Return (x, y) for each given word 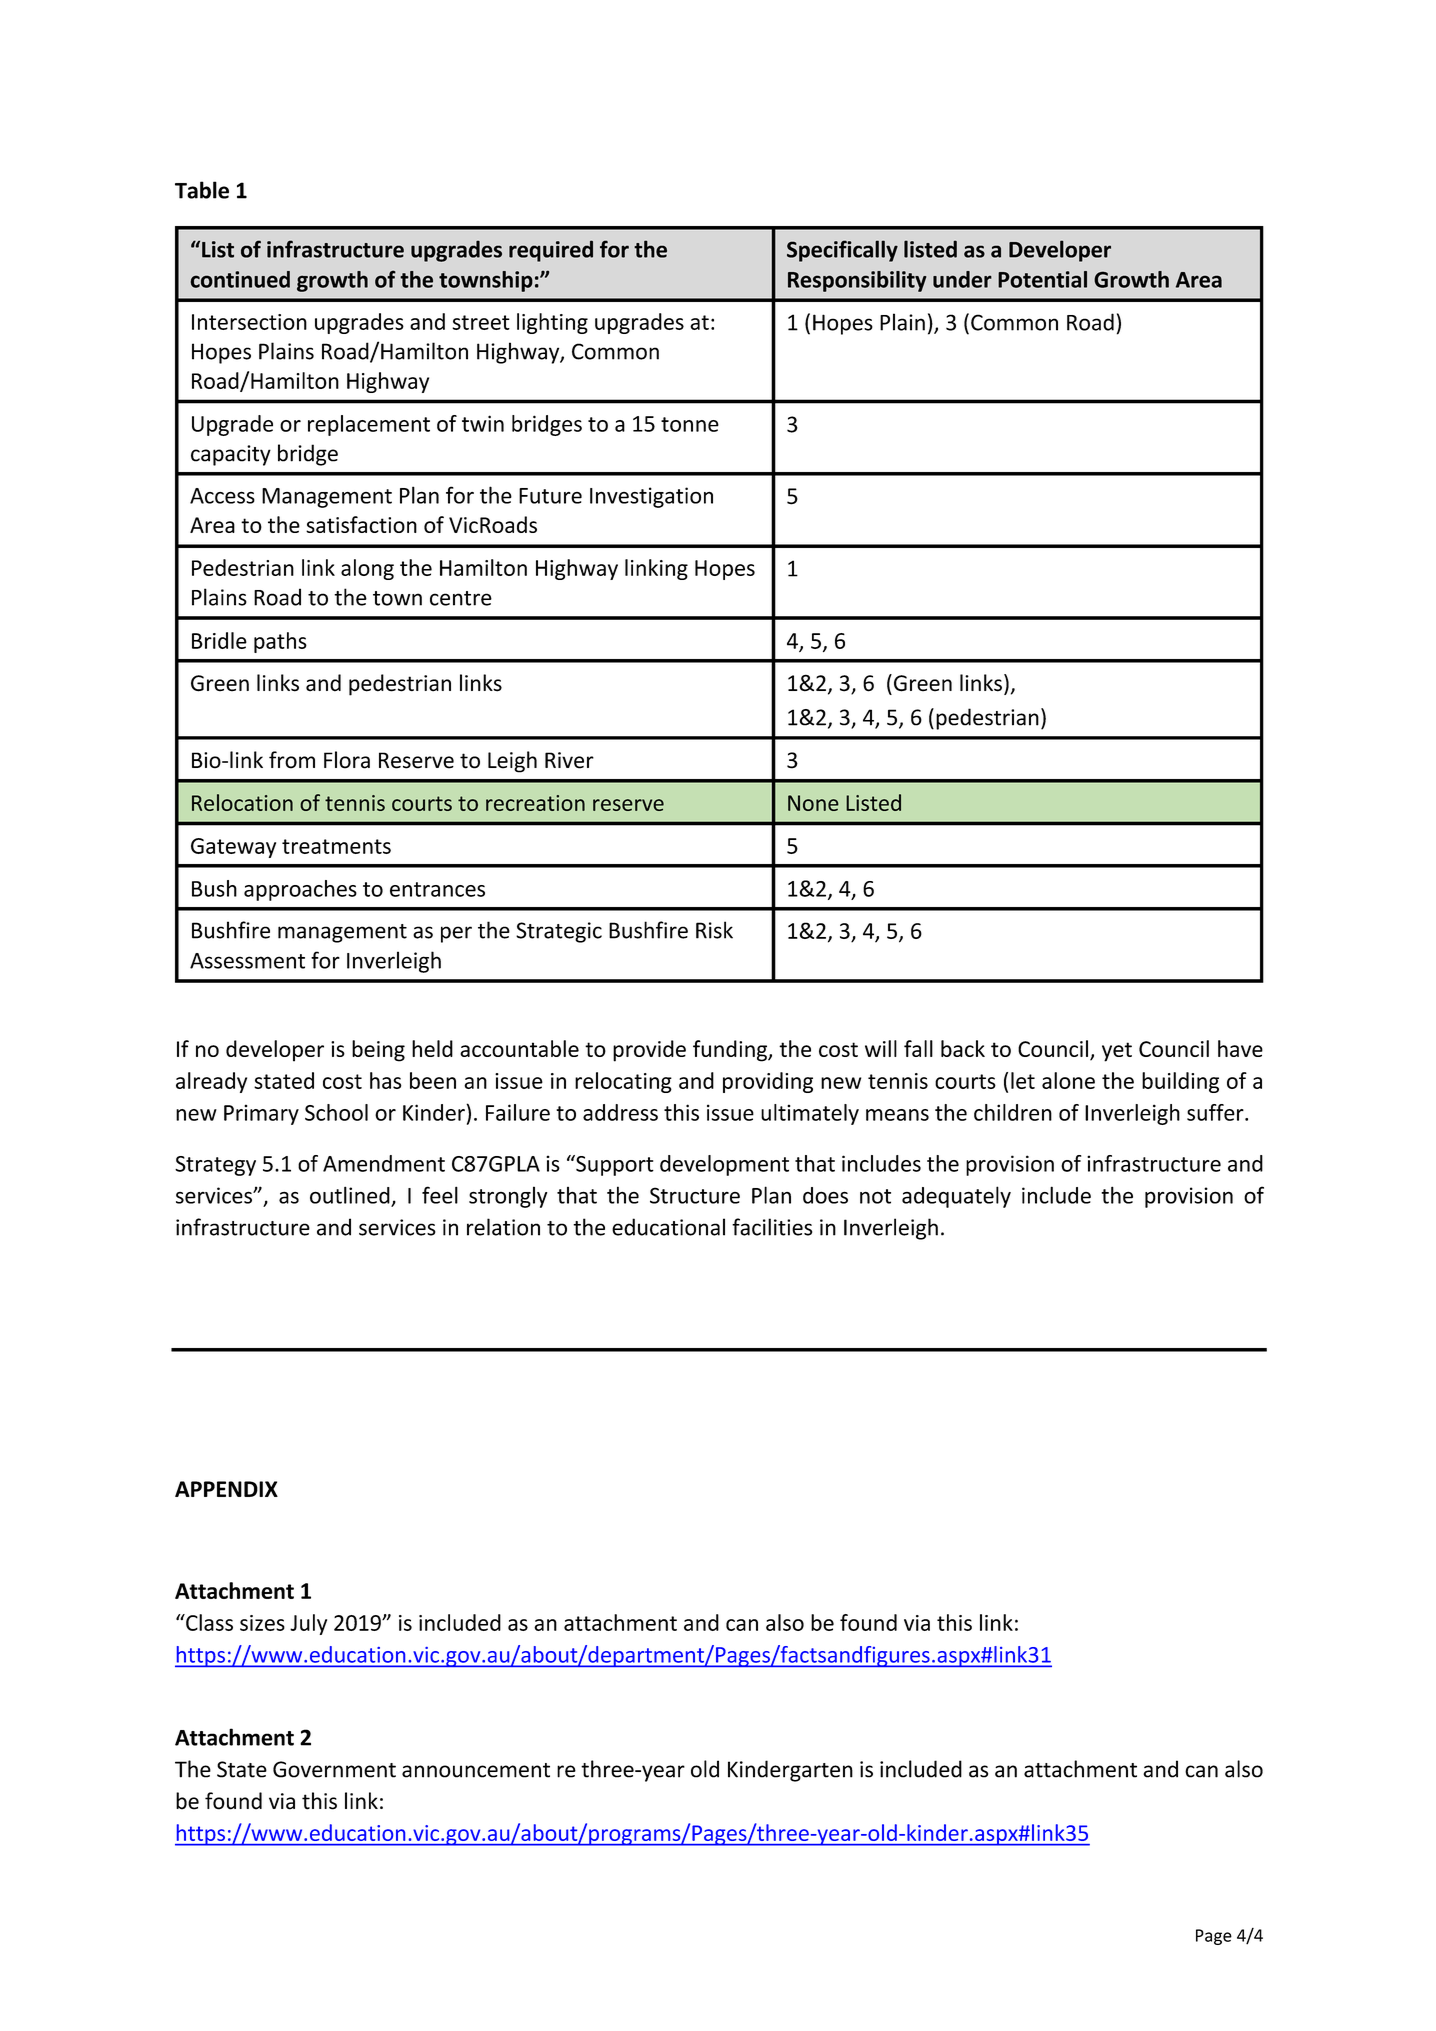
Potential (1042, 279)
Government (334, 1769)
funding (731, 1051)
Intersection (249, 322)
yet (1117, 1052)
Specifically (842, 251)
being (378, 1051)
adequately (956, 1197)
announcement (476, 1770)
